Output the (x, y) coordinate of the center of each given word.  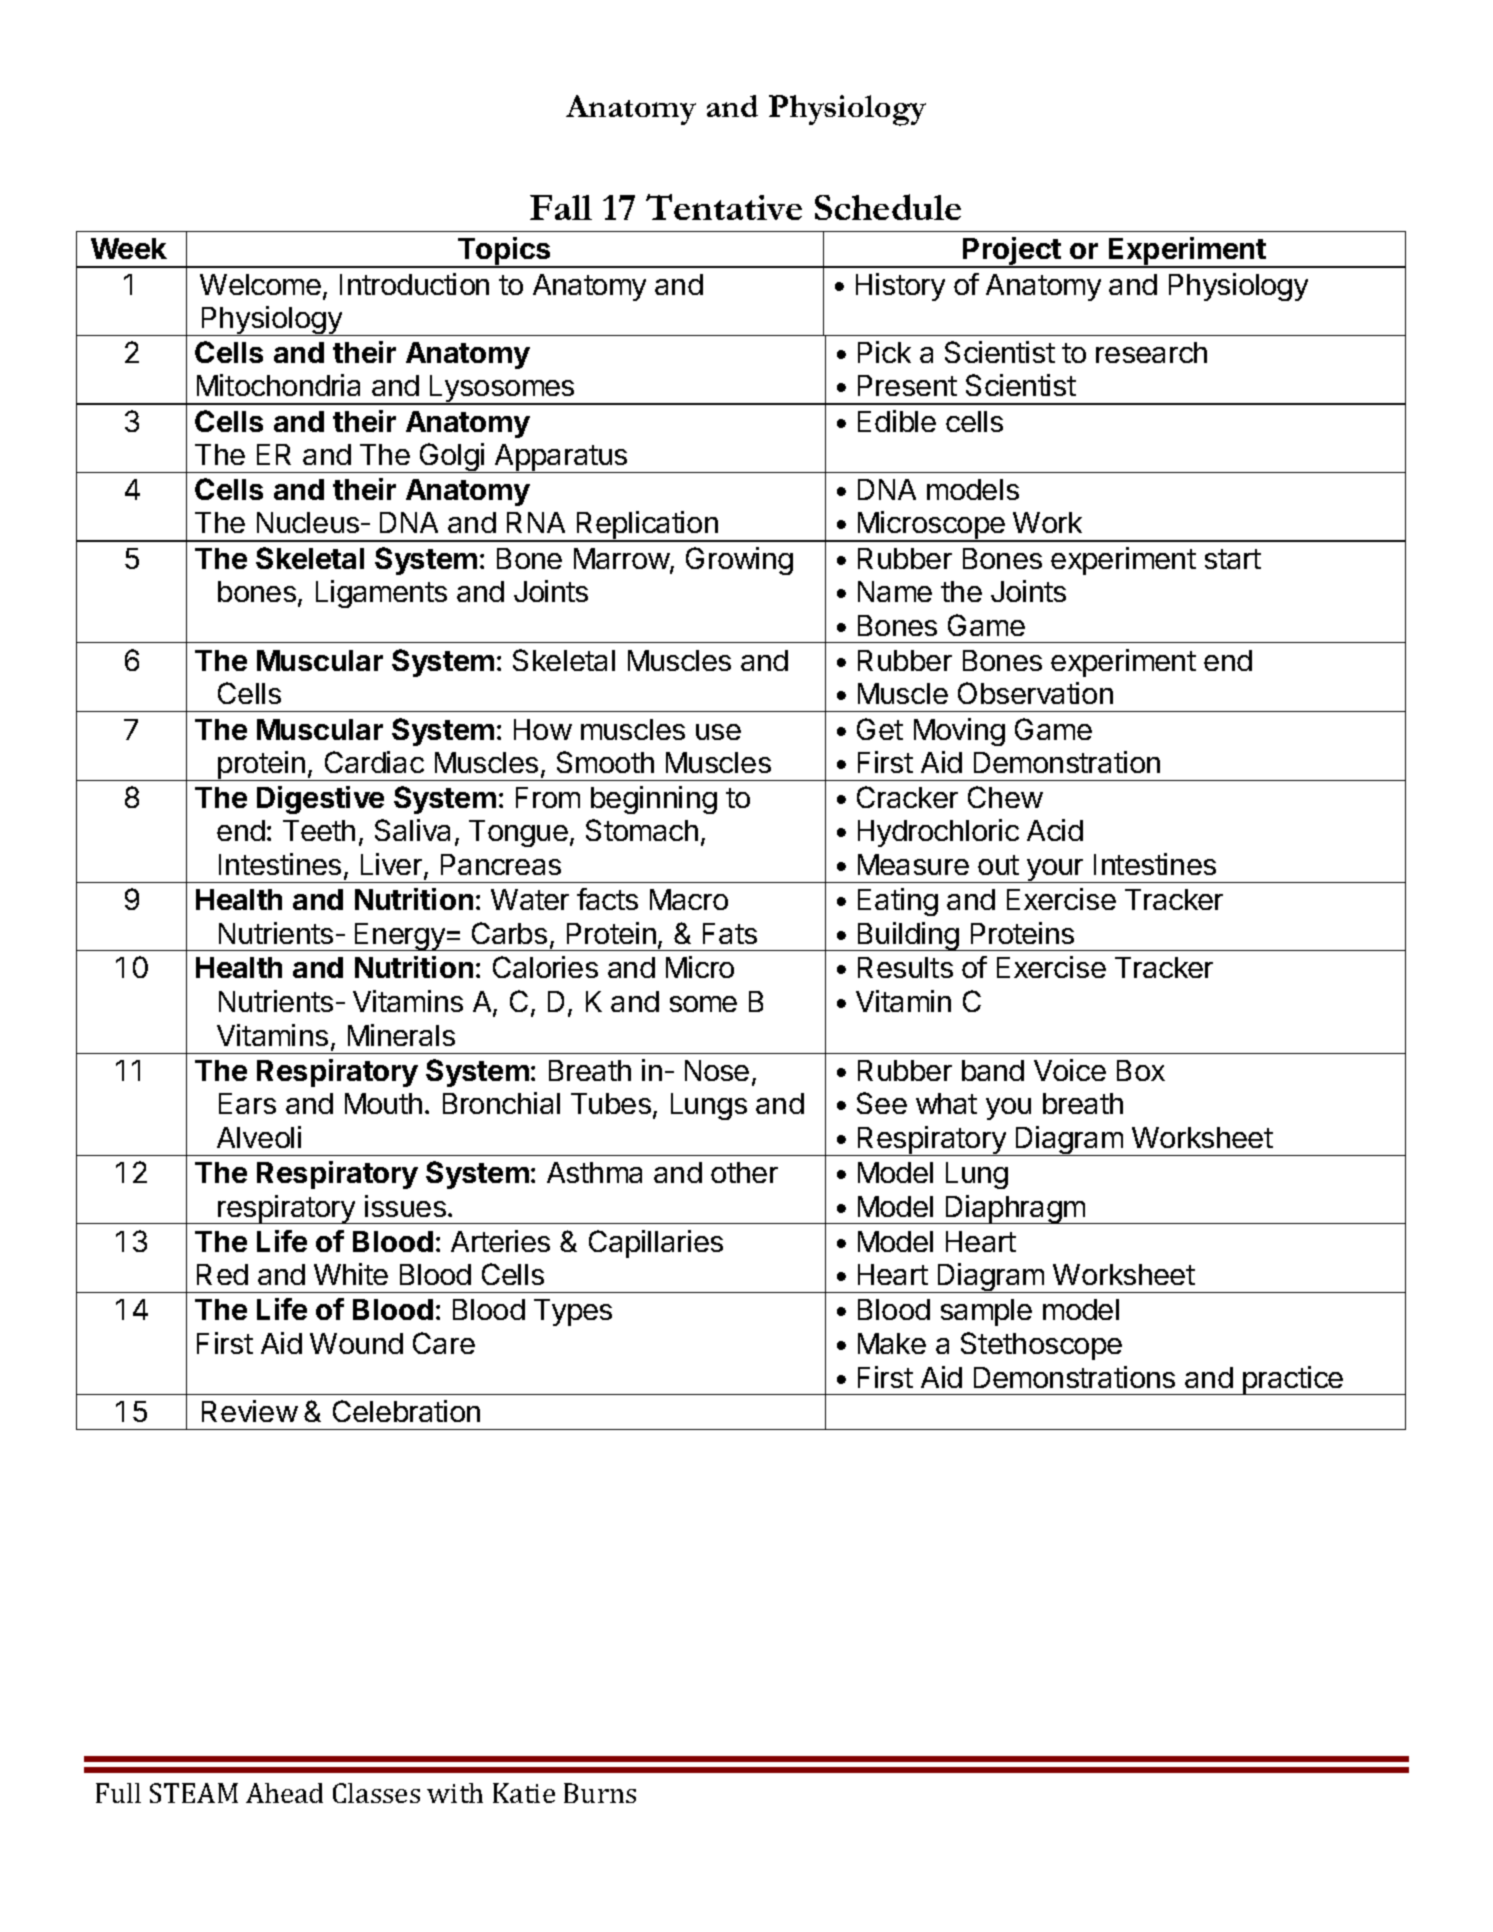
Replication (647, 526)
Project (1012, 252)
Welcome (260, 284)
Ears (247, 1103)
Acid (1055, 830)
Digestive (320, 800)
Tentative (724, 207)
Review (250, 1411)
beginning (654, 800)
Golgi (452, 458)
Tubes (611, 1103)
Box (1141, 1070)
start (1233, 559)
